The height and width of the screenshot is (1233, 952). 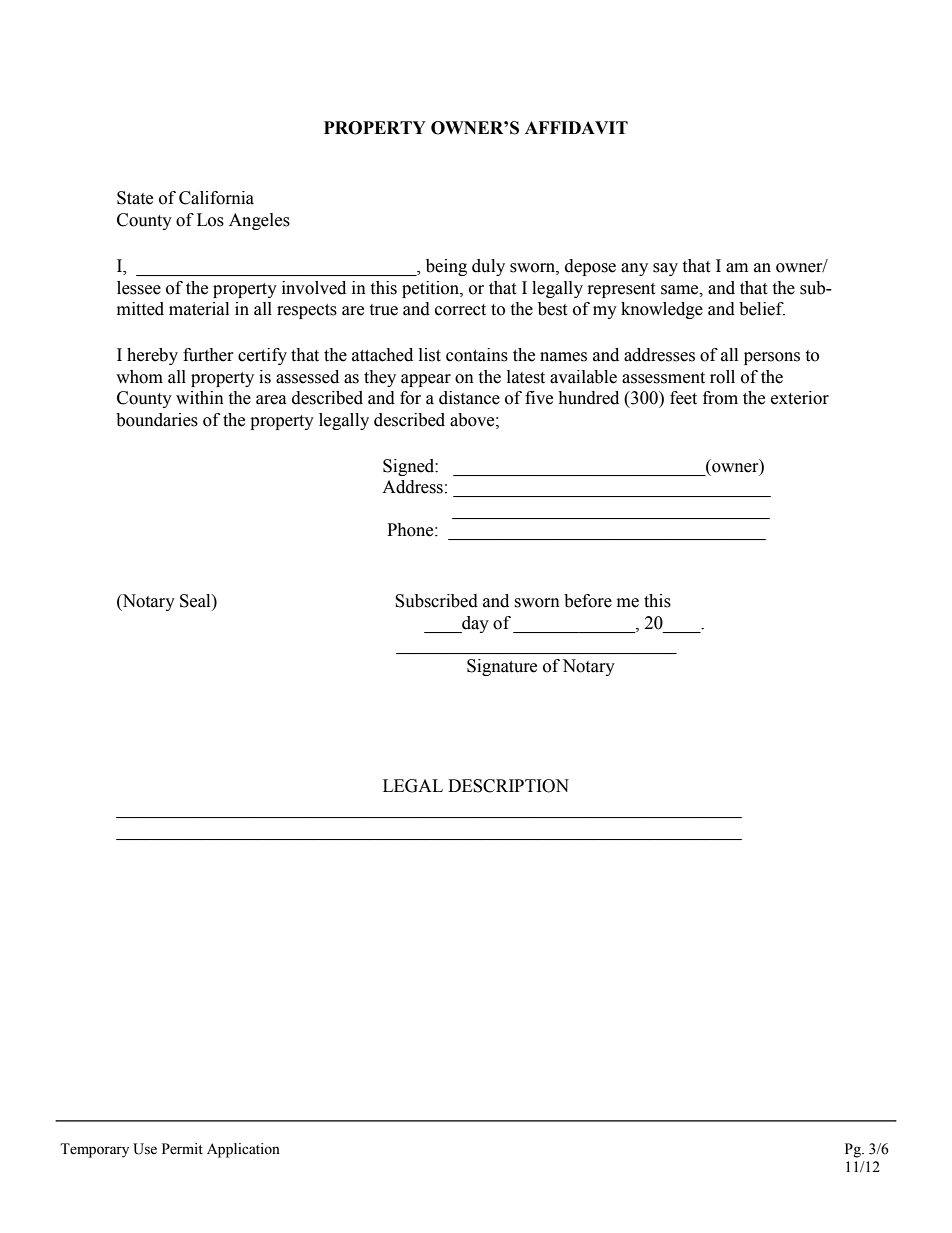 What do you see at coordinates (502, 667) in the screenshot?
I see `Signature` at bounding box center [502, 667].
